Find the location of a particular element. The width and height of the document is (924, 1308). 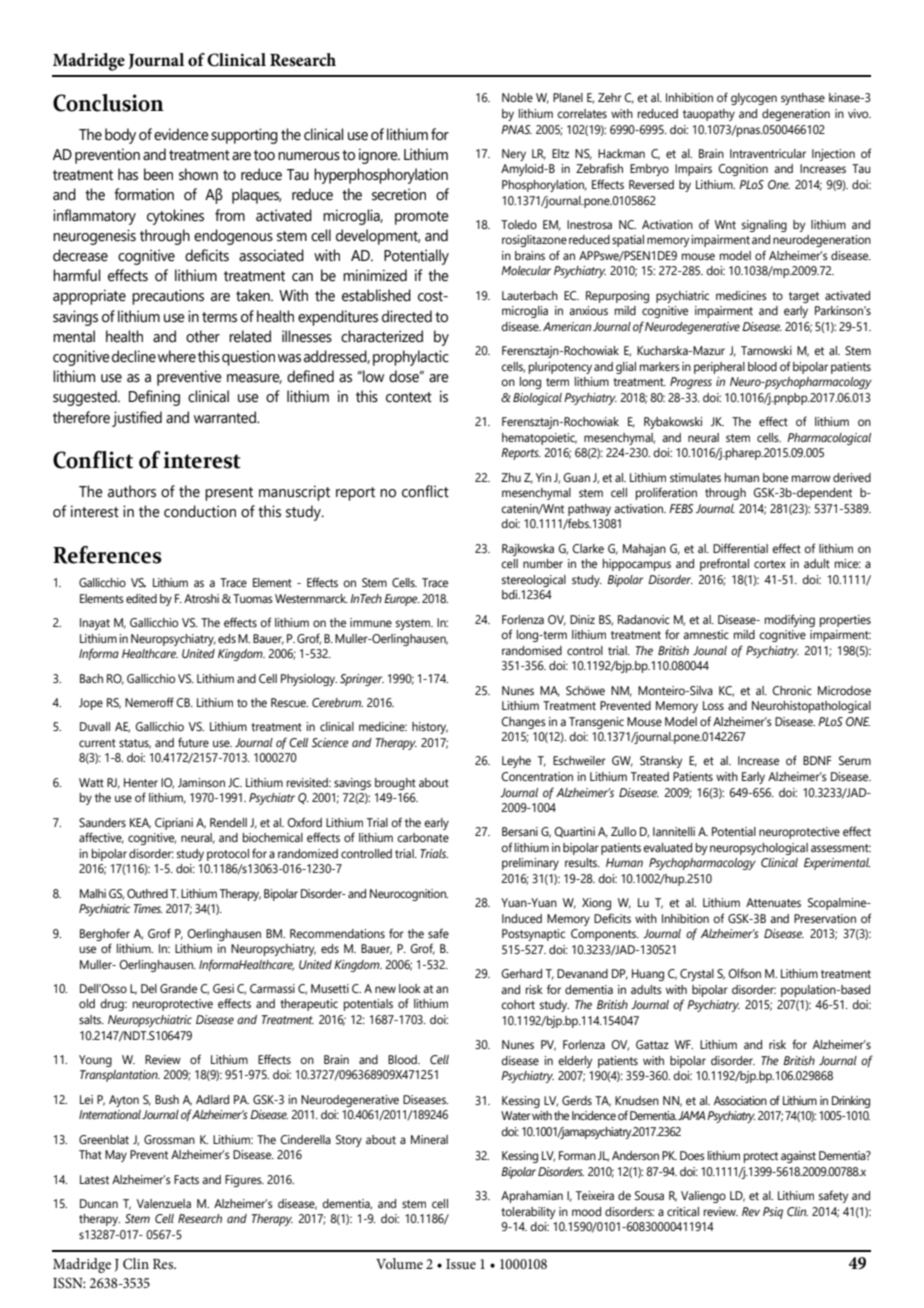

randomised is located at coordinates (532, 650).
